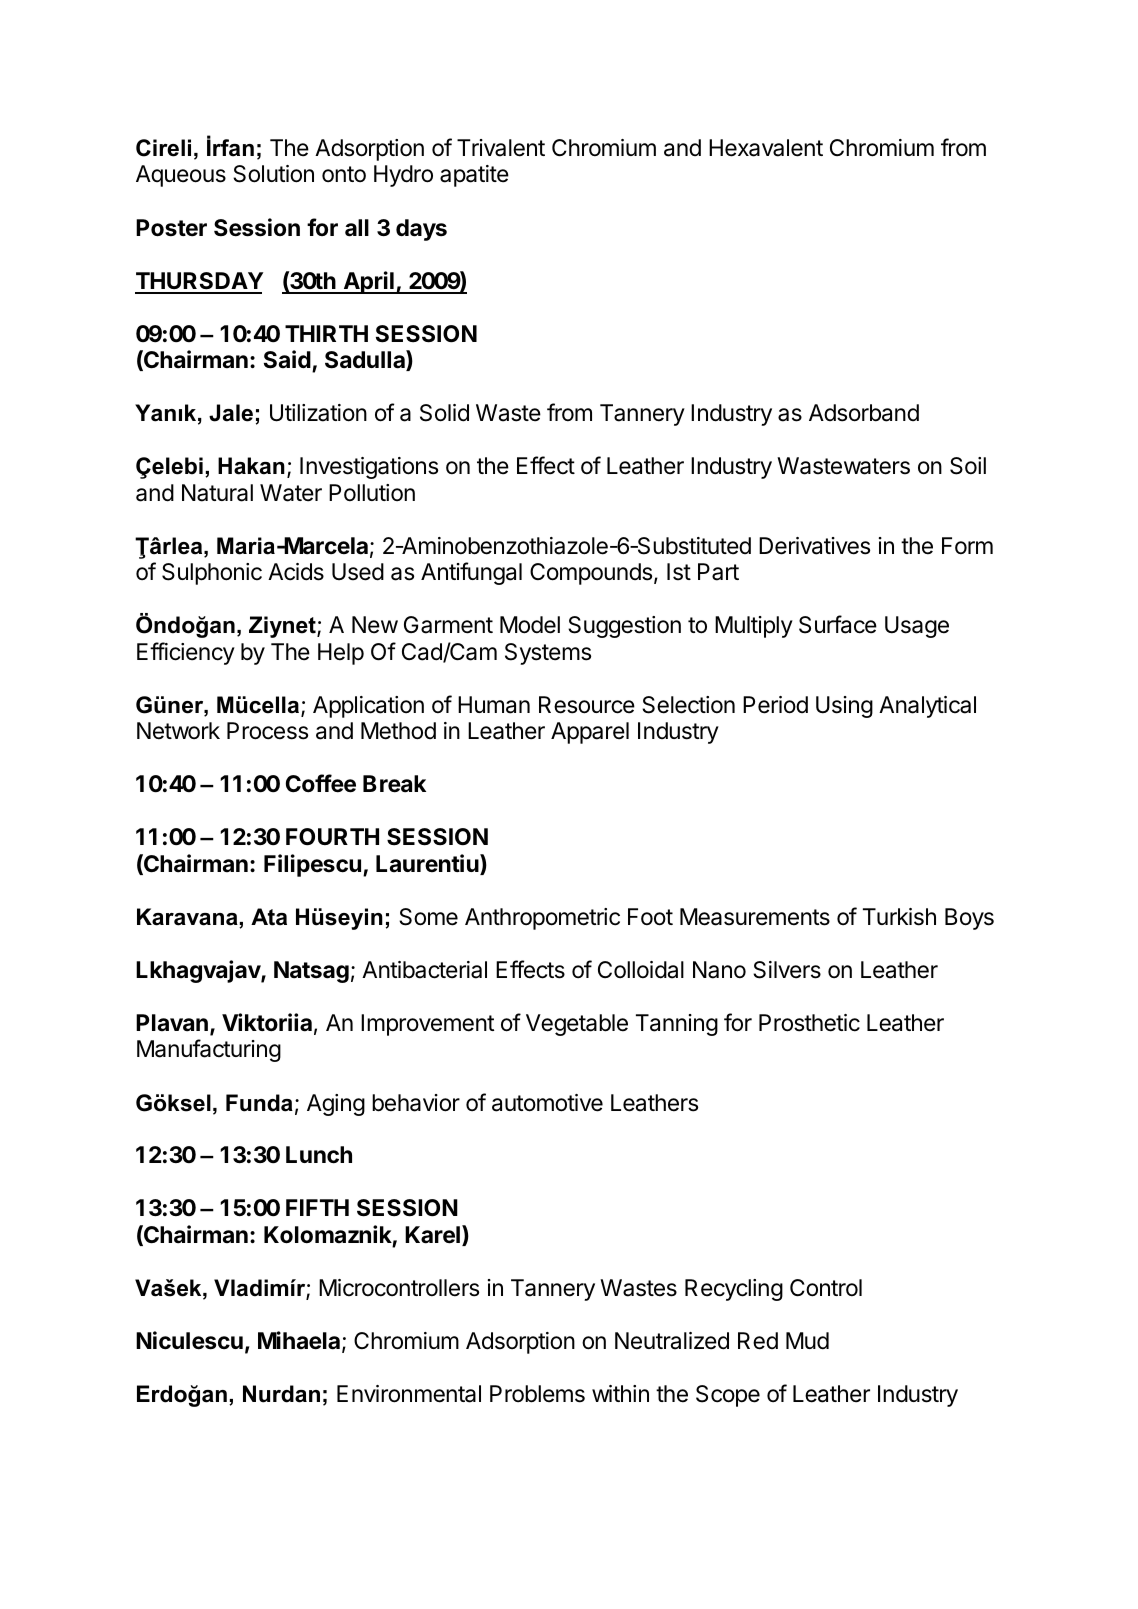 The width and height of the screenshot is (1138, 1609). I want to click on Solution, so click(273, 174).
